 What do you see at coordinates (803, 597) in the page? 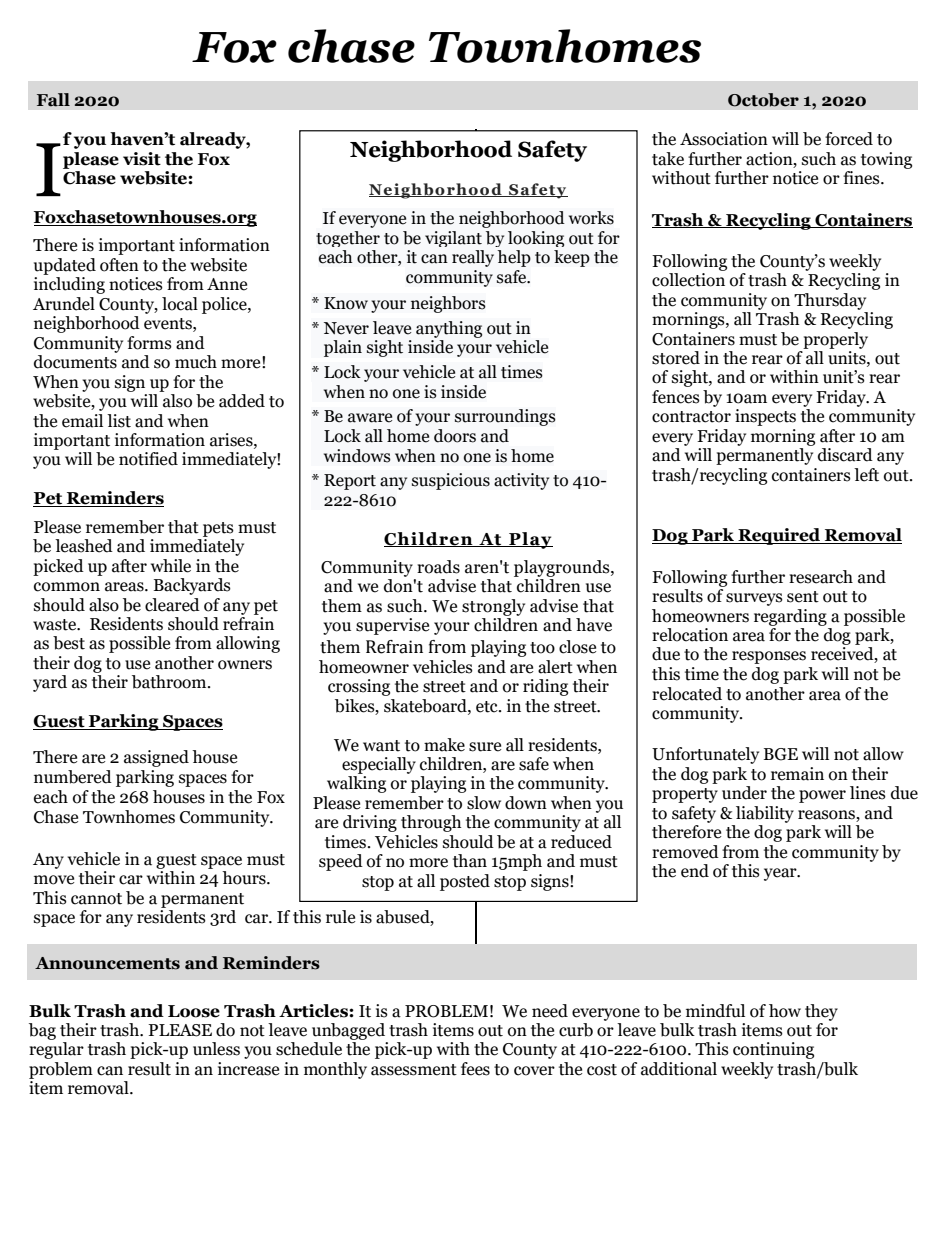
I see `sent` at bounding box center [803, 597].
